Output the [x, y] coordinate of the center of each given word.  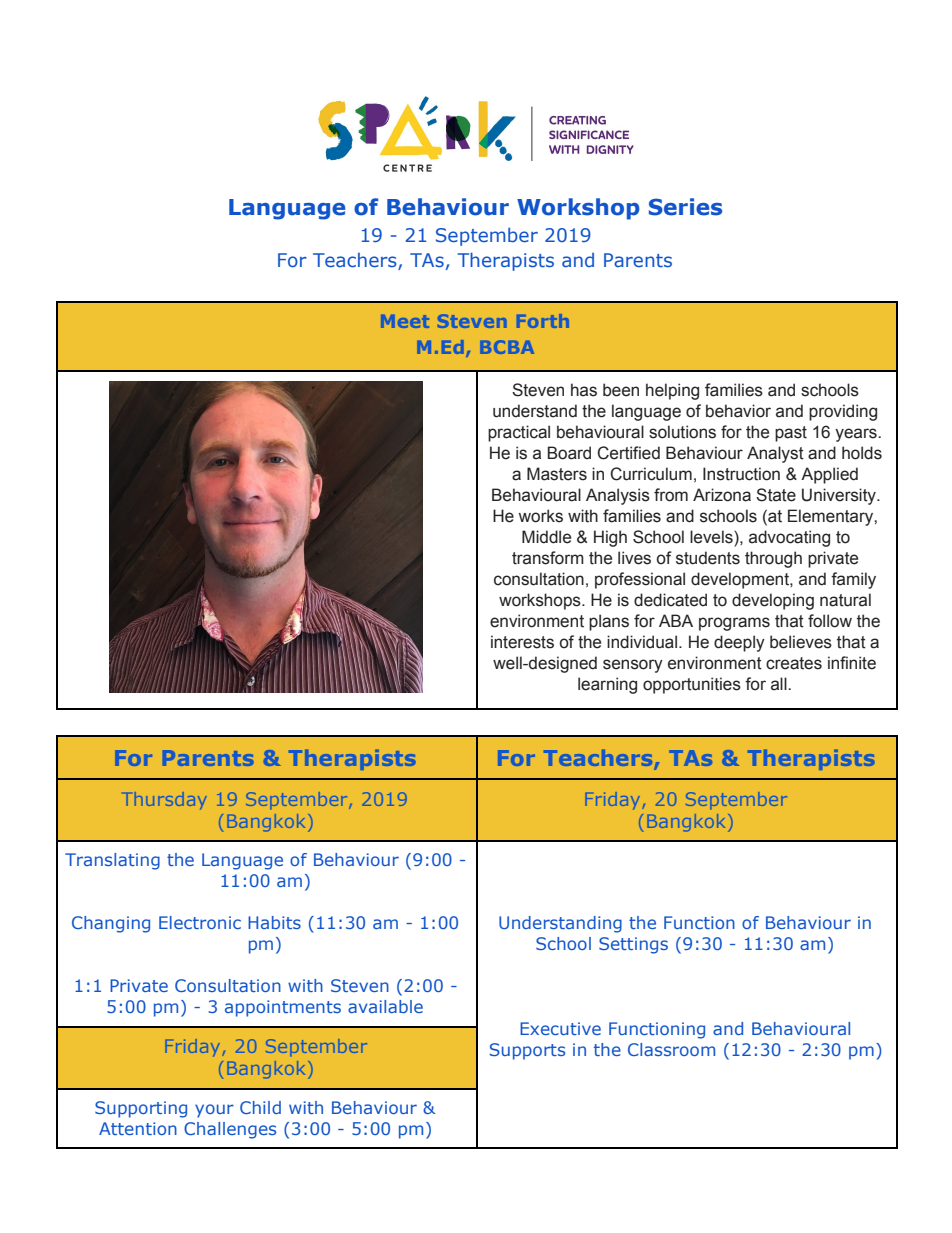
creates [794, 663]
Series [685, 207]
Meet [405, 321]
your [214, 1111]
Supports [527, 1051]
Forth [543, 321]
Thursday [166, 800]
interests [522, 642]
